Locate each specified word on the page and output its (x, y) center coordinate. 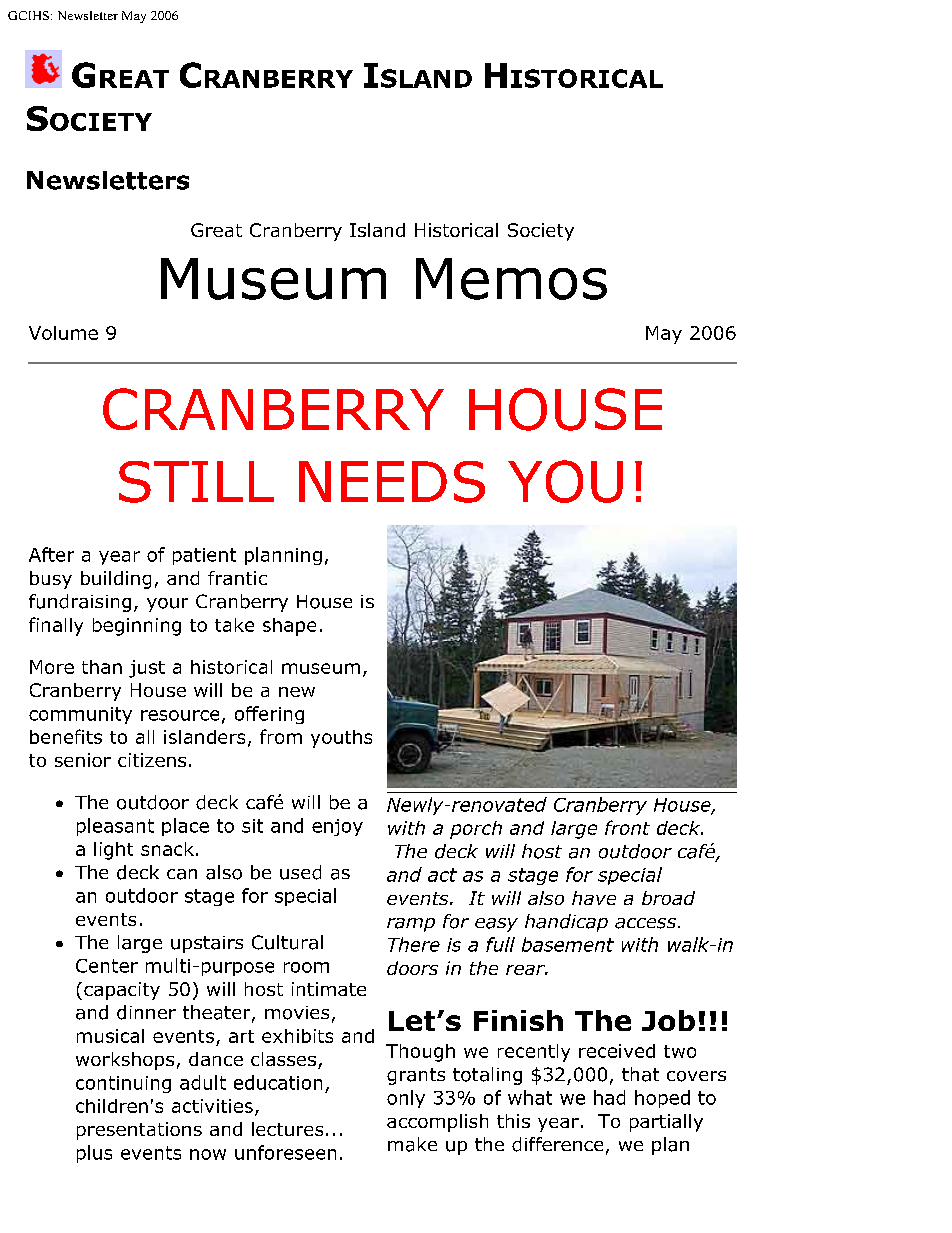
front (627, 827)
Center (107, 966)
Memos (511, 279)
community (80, 715)
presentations (139, 1131)
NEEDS (392, 482)
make (412, 1144)
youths (341, 739)
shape (289, 627)
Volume (63, 333)
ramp (411, 925)
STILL (196, 482)
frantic (237, 578)
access (645, 923)
